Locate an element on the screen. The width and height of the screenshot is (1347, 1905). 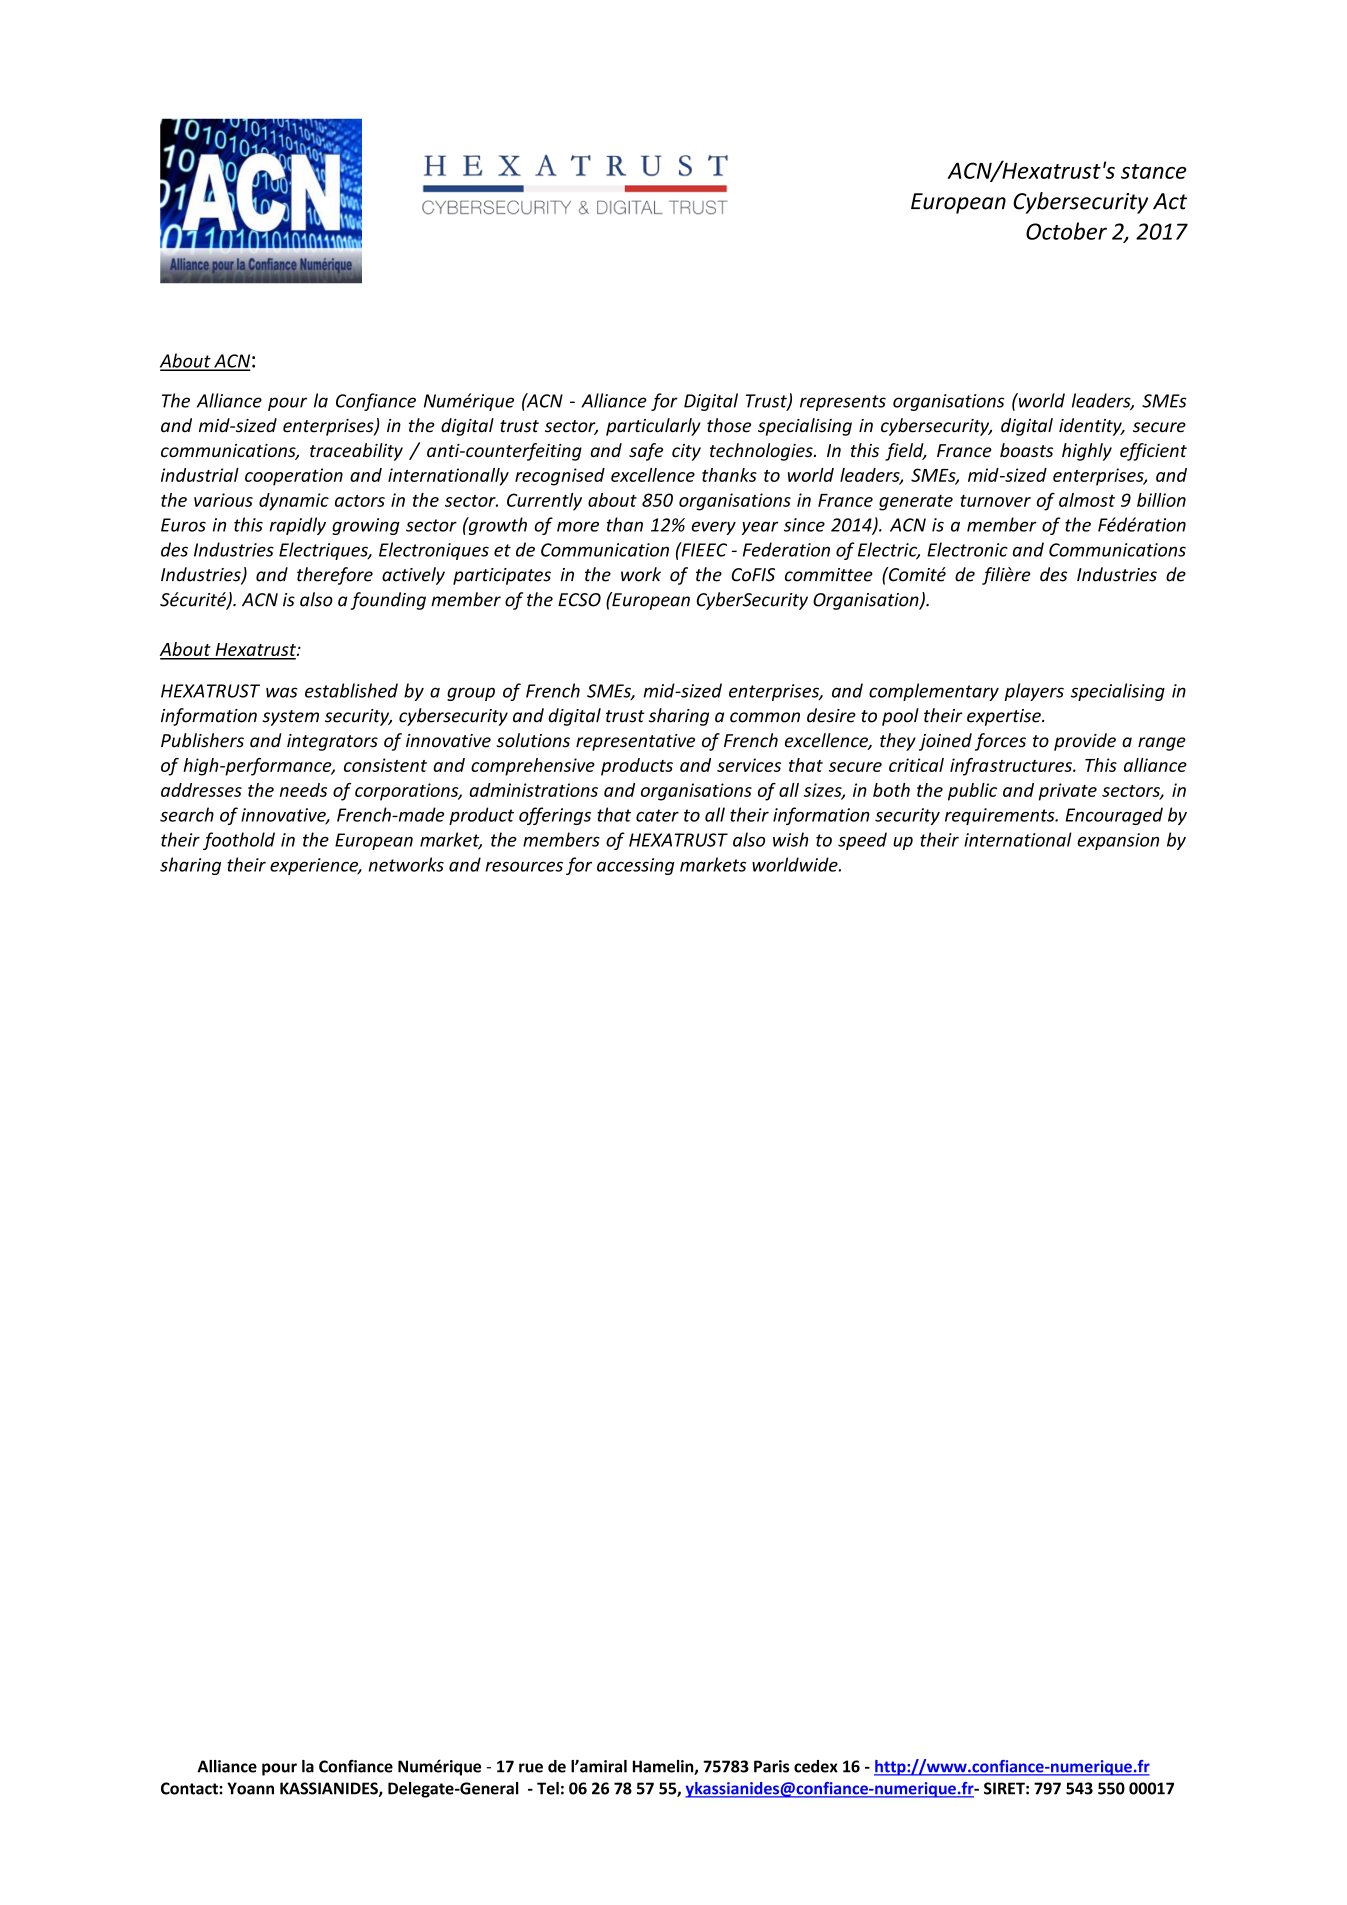
expansion is located at coordinates (1118, 841).
